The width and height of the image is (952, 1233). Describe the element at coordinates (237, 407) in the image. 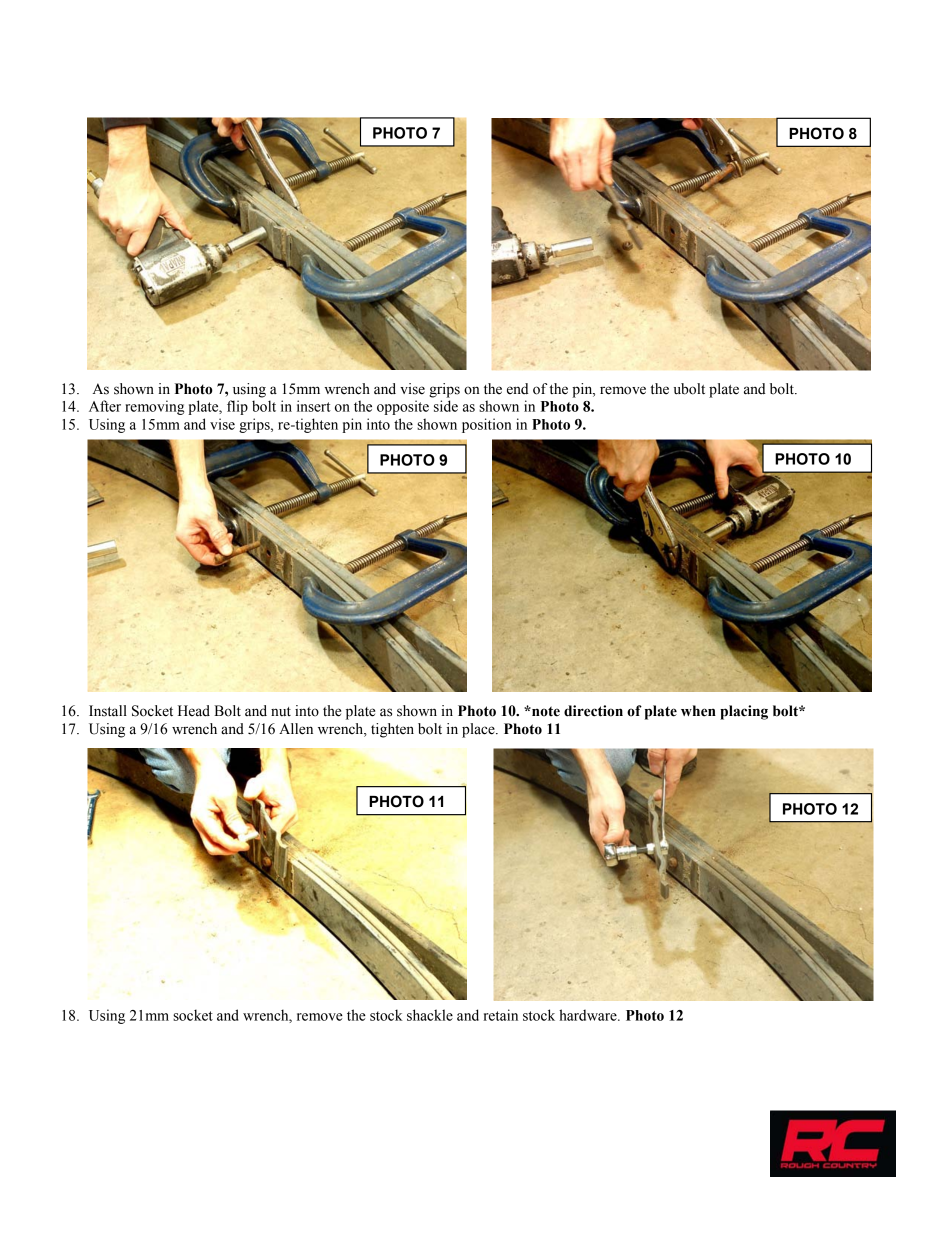

I see `flip` at that location.
